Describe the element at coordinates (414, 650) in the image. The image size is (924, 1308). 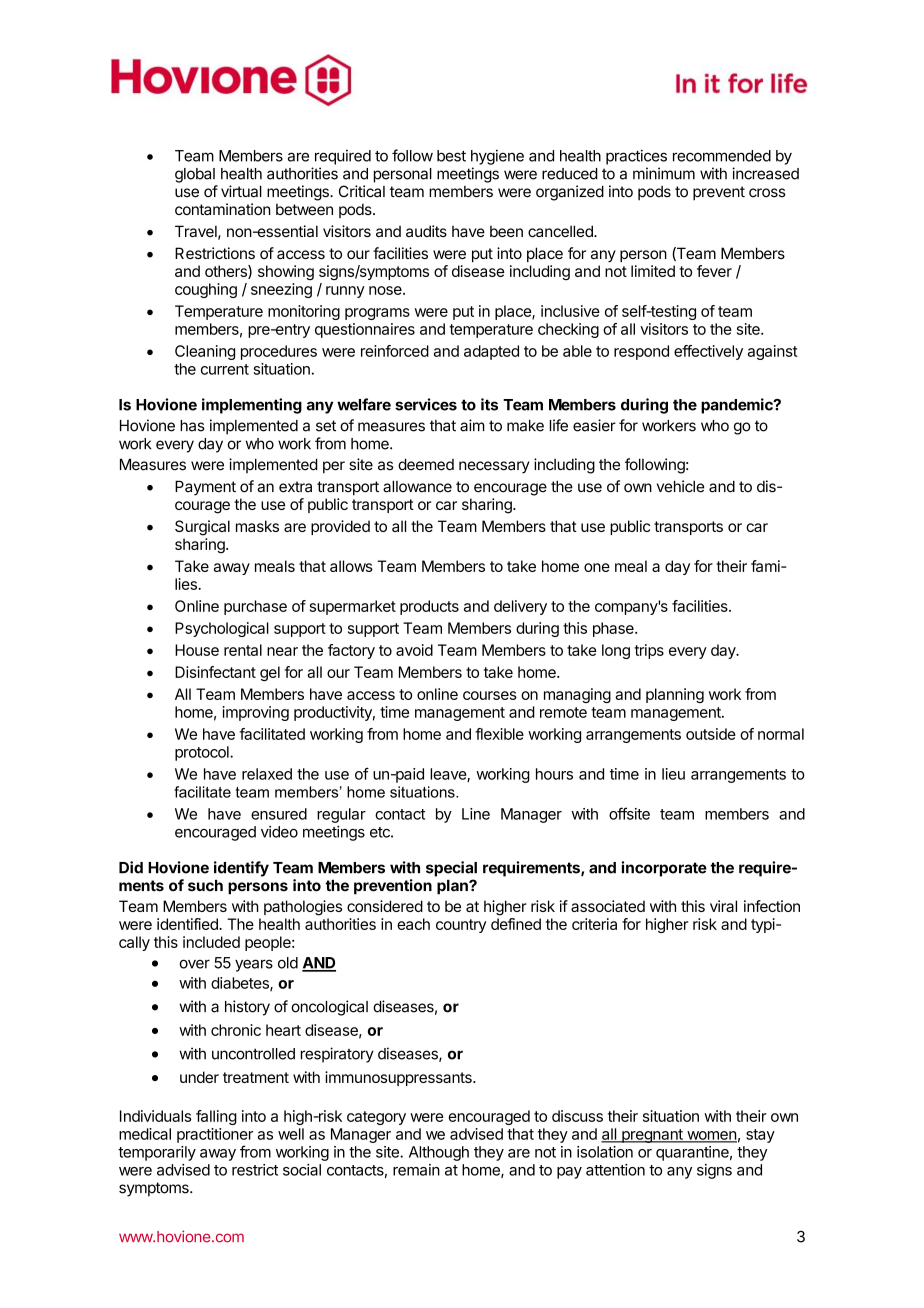
I see `avoid` at that location.
